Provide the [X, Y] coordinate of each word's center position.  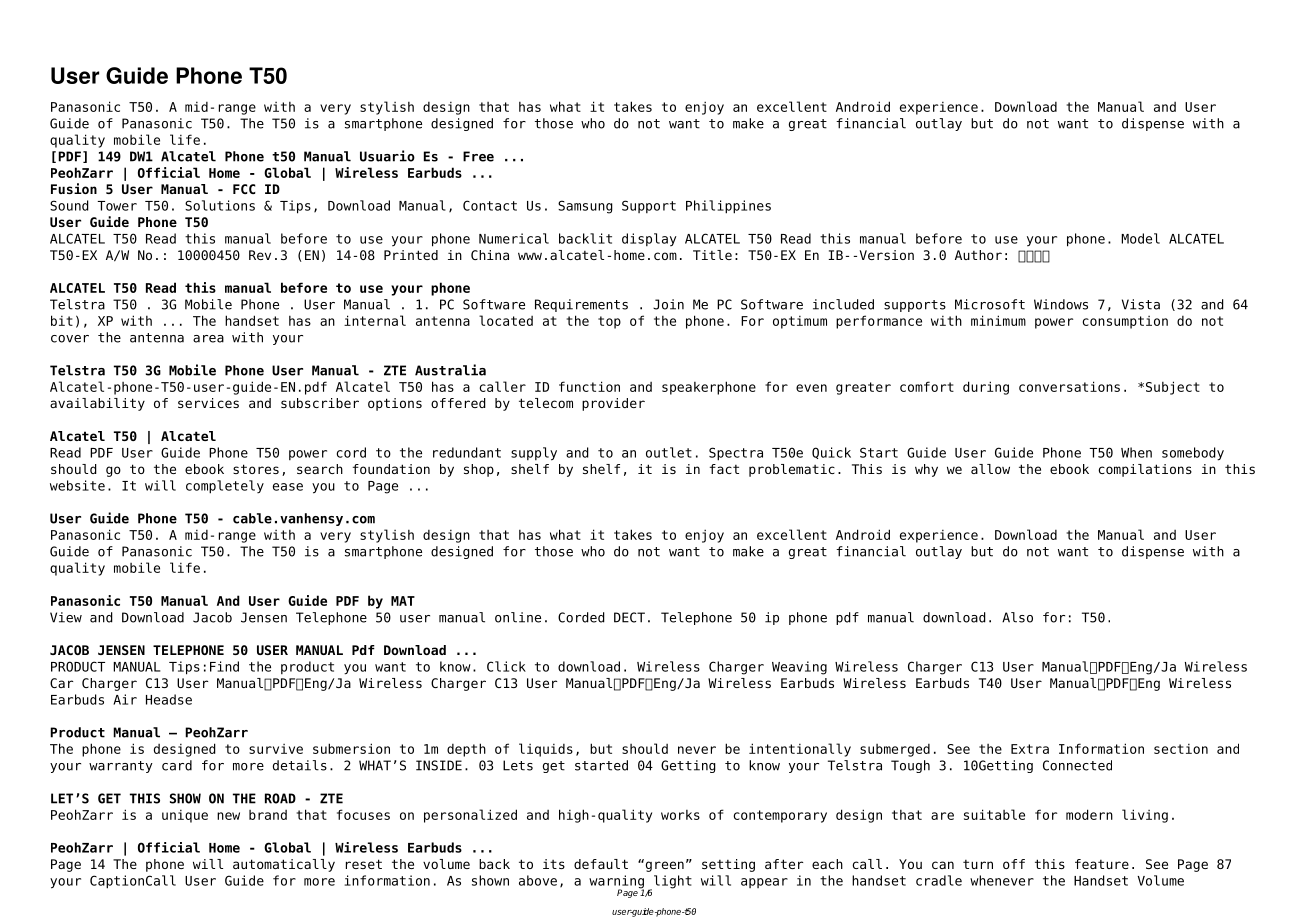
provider [613, 404]
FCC [244, 189]
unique [185, 816]
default [601, 864]
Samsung [585, 207]
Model [1140, 238]
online [518, 617]
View [66, 617]
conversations [1069, 386]
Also [1017, 617]
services [208, 403]
